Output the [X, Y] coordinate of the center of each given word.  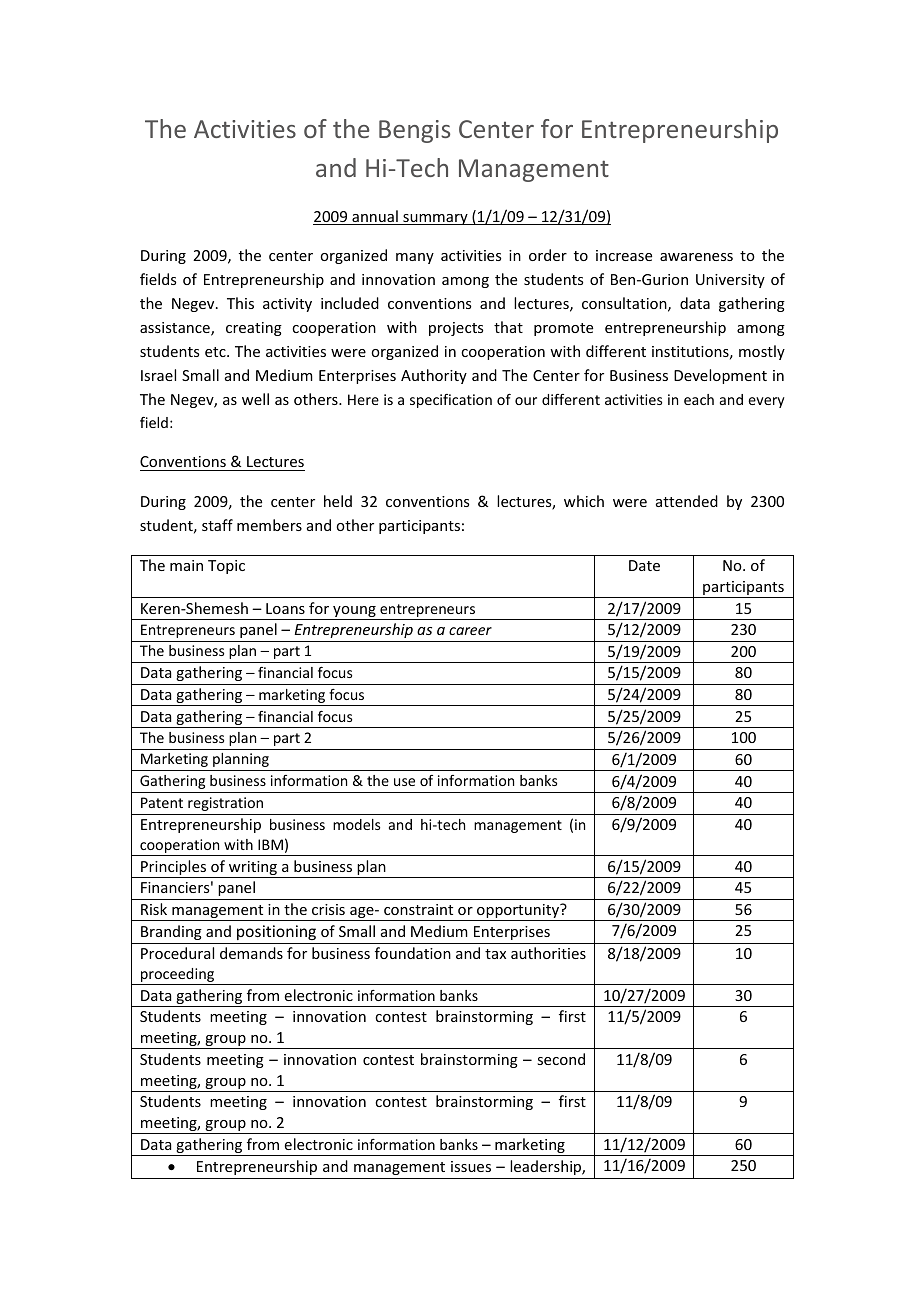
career [470, 631]
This [240, 303]
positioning [276, 932]
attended [687, 501]
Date [644, 565]
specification [451, 401]
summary [435, 219]
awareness [696, 257]
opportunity [518, 912]
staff [217, 525]
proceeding [178, 976]
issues [471, 1166]
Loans [285, 608]
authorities [548, 953]
